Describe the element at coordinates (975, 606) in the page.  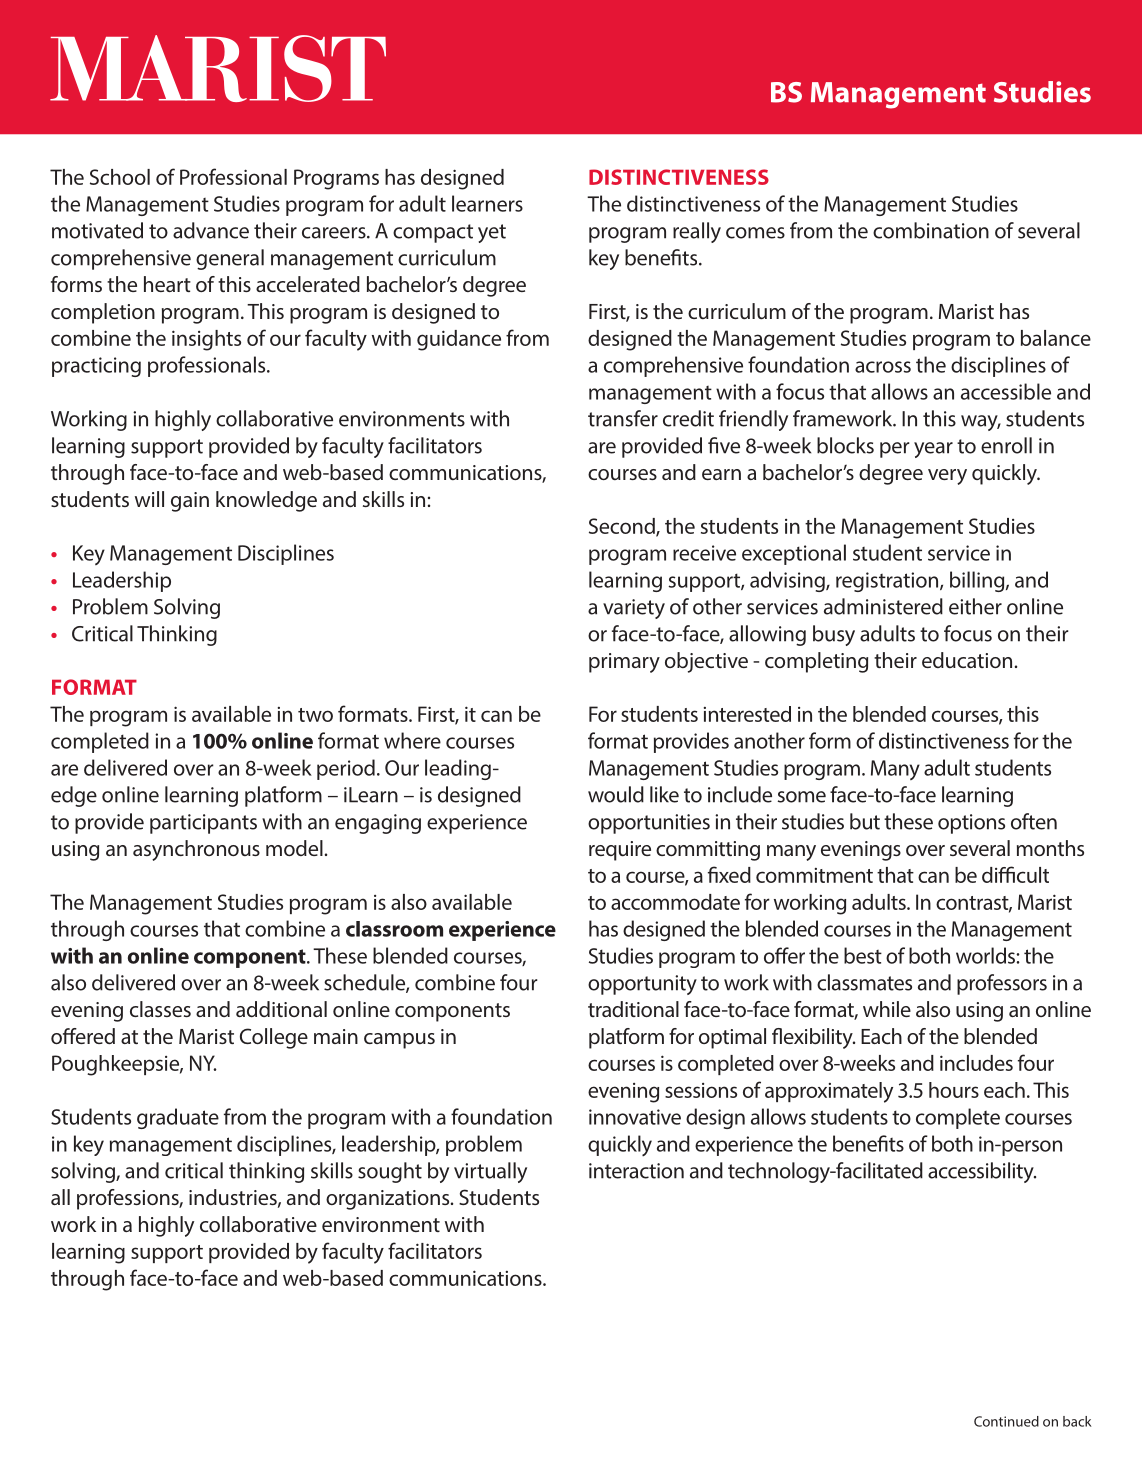
I see `either` at that location.
